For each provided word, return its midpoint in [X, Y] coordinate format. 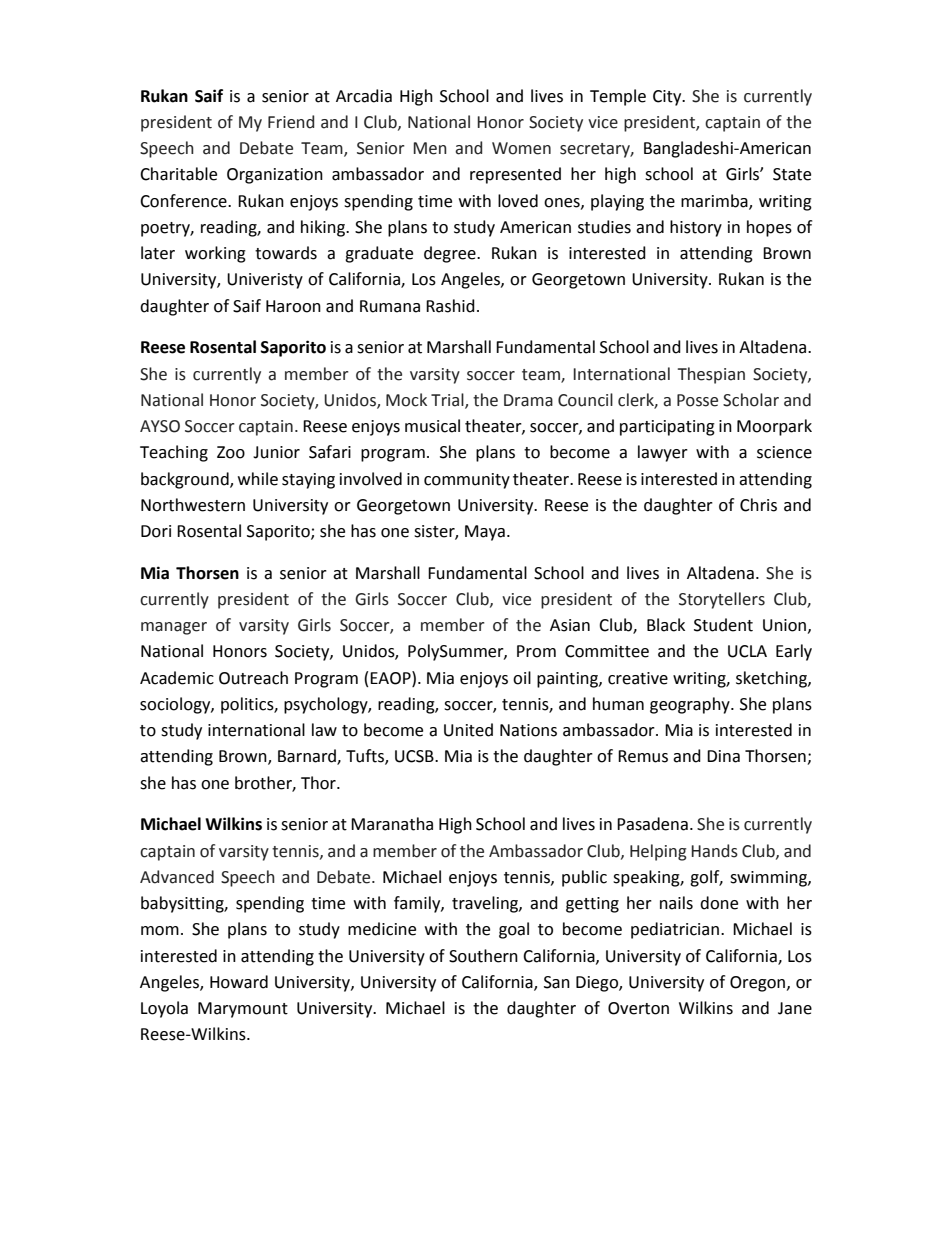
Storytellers [722, 600]
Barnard [308, 757]
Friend [291, 122]
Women [521, 148]
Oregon [757, 984]
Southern [483, 956]
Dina [723, 756]
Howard [239, 982]
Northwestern [193, 505]
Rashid [450, 306]
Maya [485, 533]
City [668, 98]
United [468, 730]
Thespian [711, 375]
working [215, 254]
